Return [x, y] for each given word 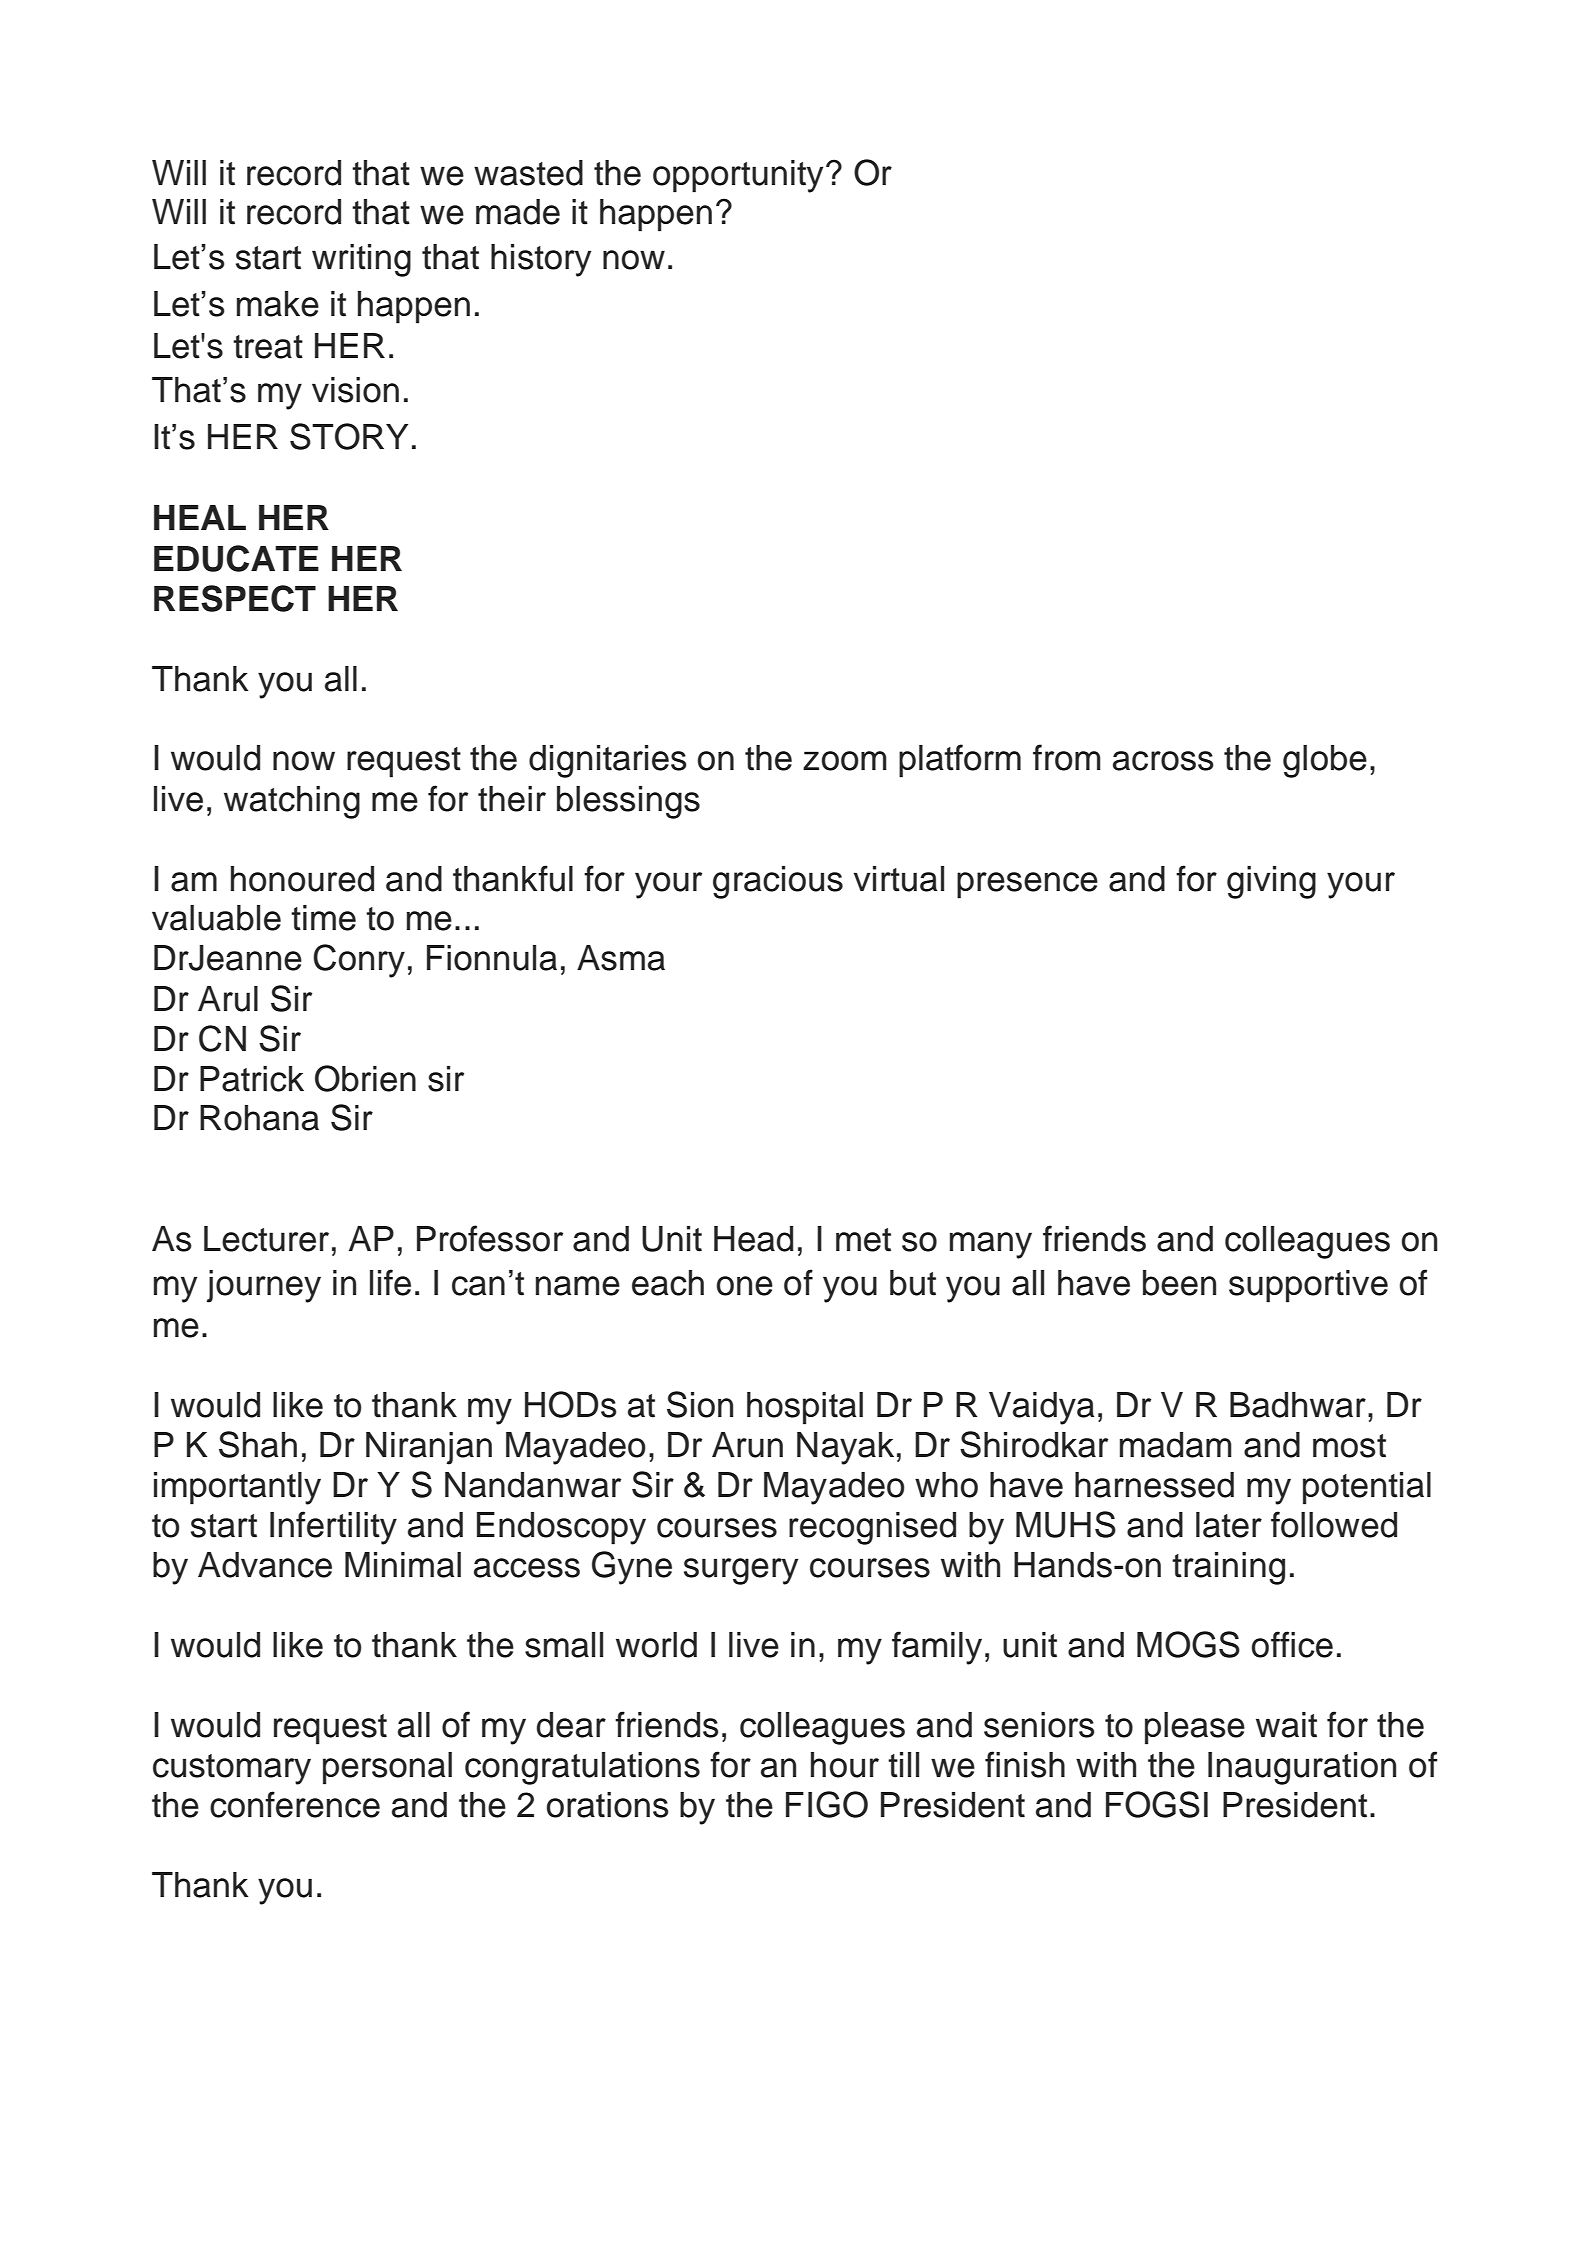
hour [845, 1765]
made [518, 212]
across [1163, 761]
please [1195, 1728]
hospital [805, 1408]
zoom [845, 761]
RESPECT [235, 598]
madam [1176, 1445]
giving [1271, 882]
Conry [359, 961]
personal [387, 1768]
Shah [258, 1444]
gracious [778, 882]
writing [361, 260]
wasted [528, 173]
